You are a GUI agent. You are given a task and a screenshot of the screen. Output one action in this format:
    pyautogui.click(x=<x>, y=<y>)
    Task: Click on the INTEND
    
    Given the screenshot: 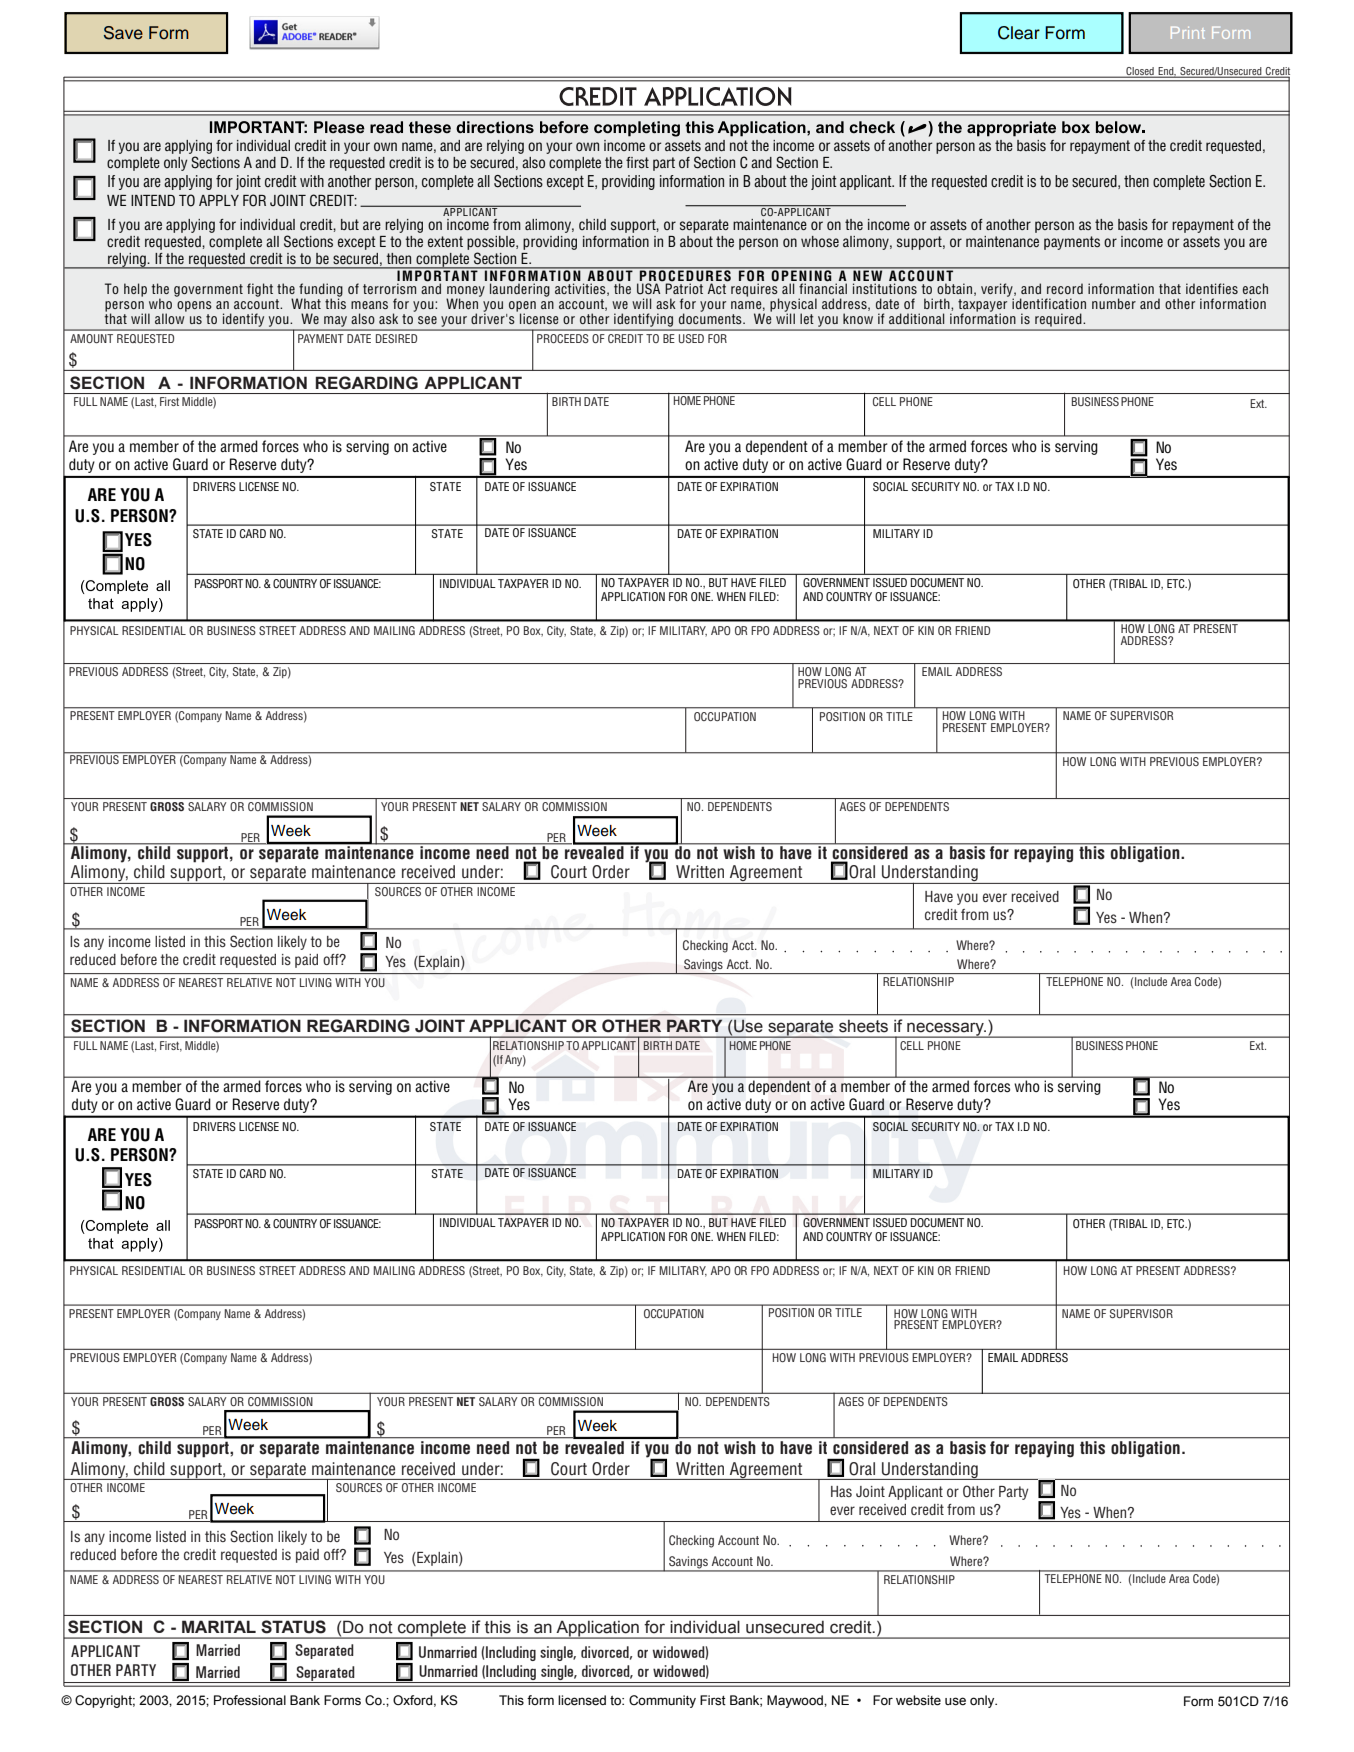 What is the action you would take?
    pyautogui.click(x=153, y=200)
